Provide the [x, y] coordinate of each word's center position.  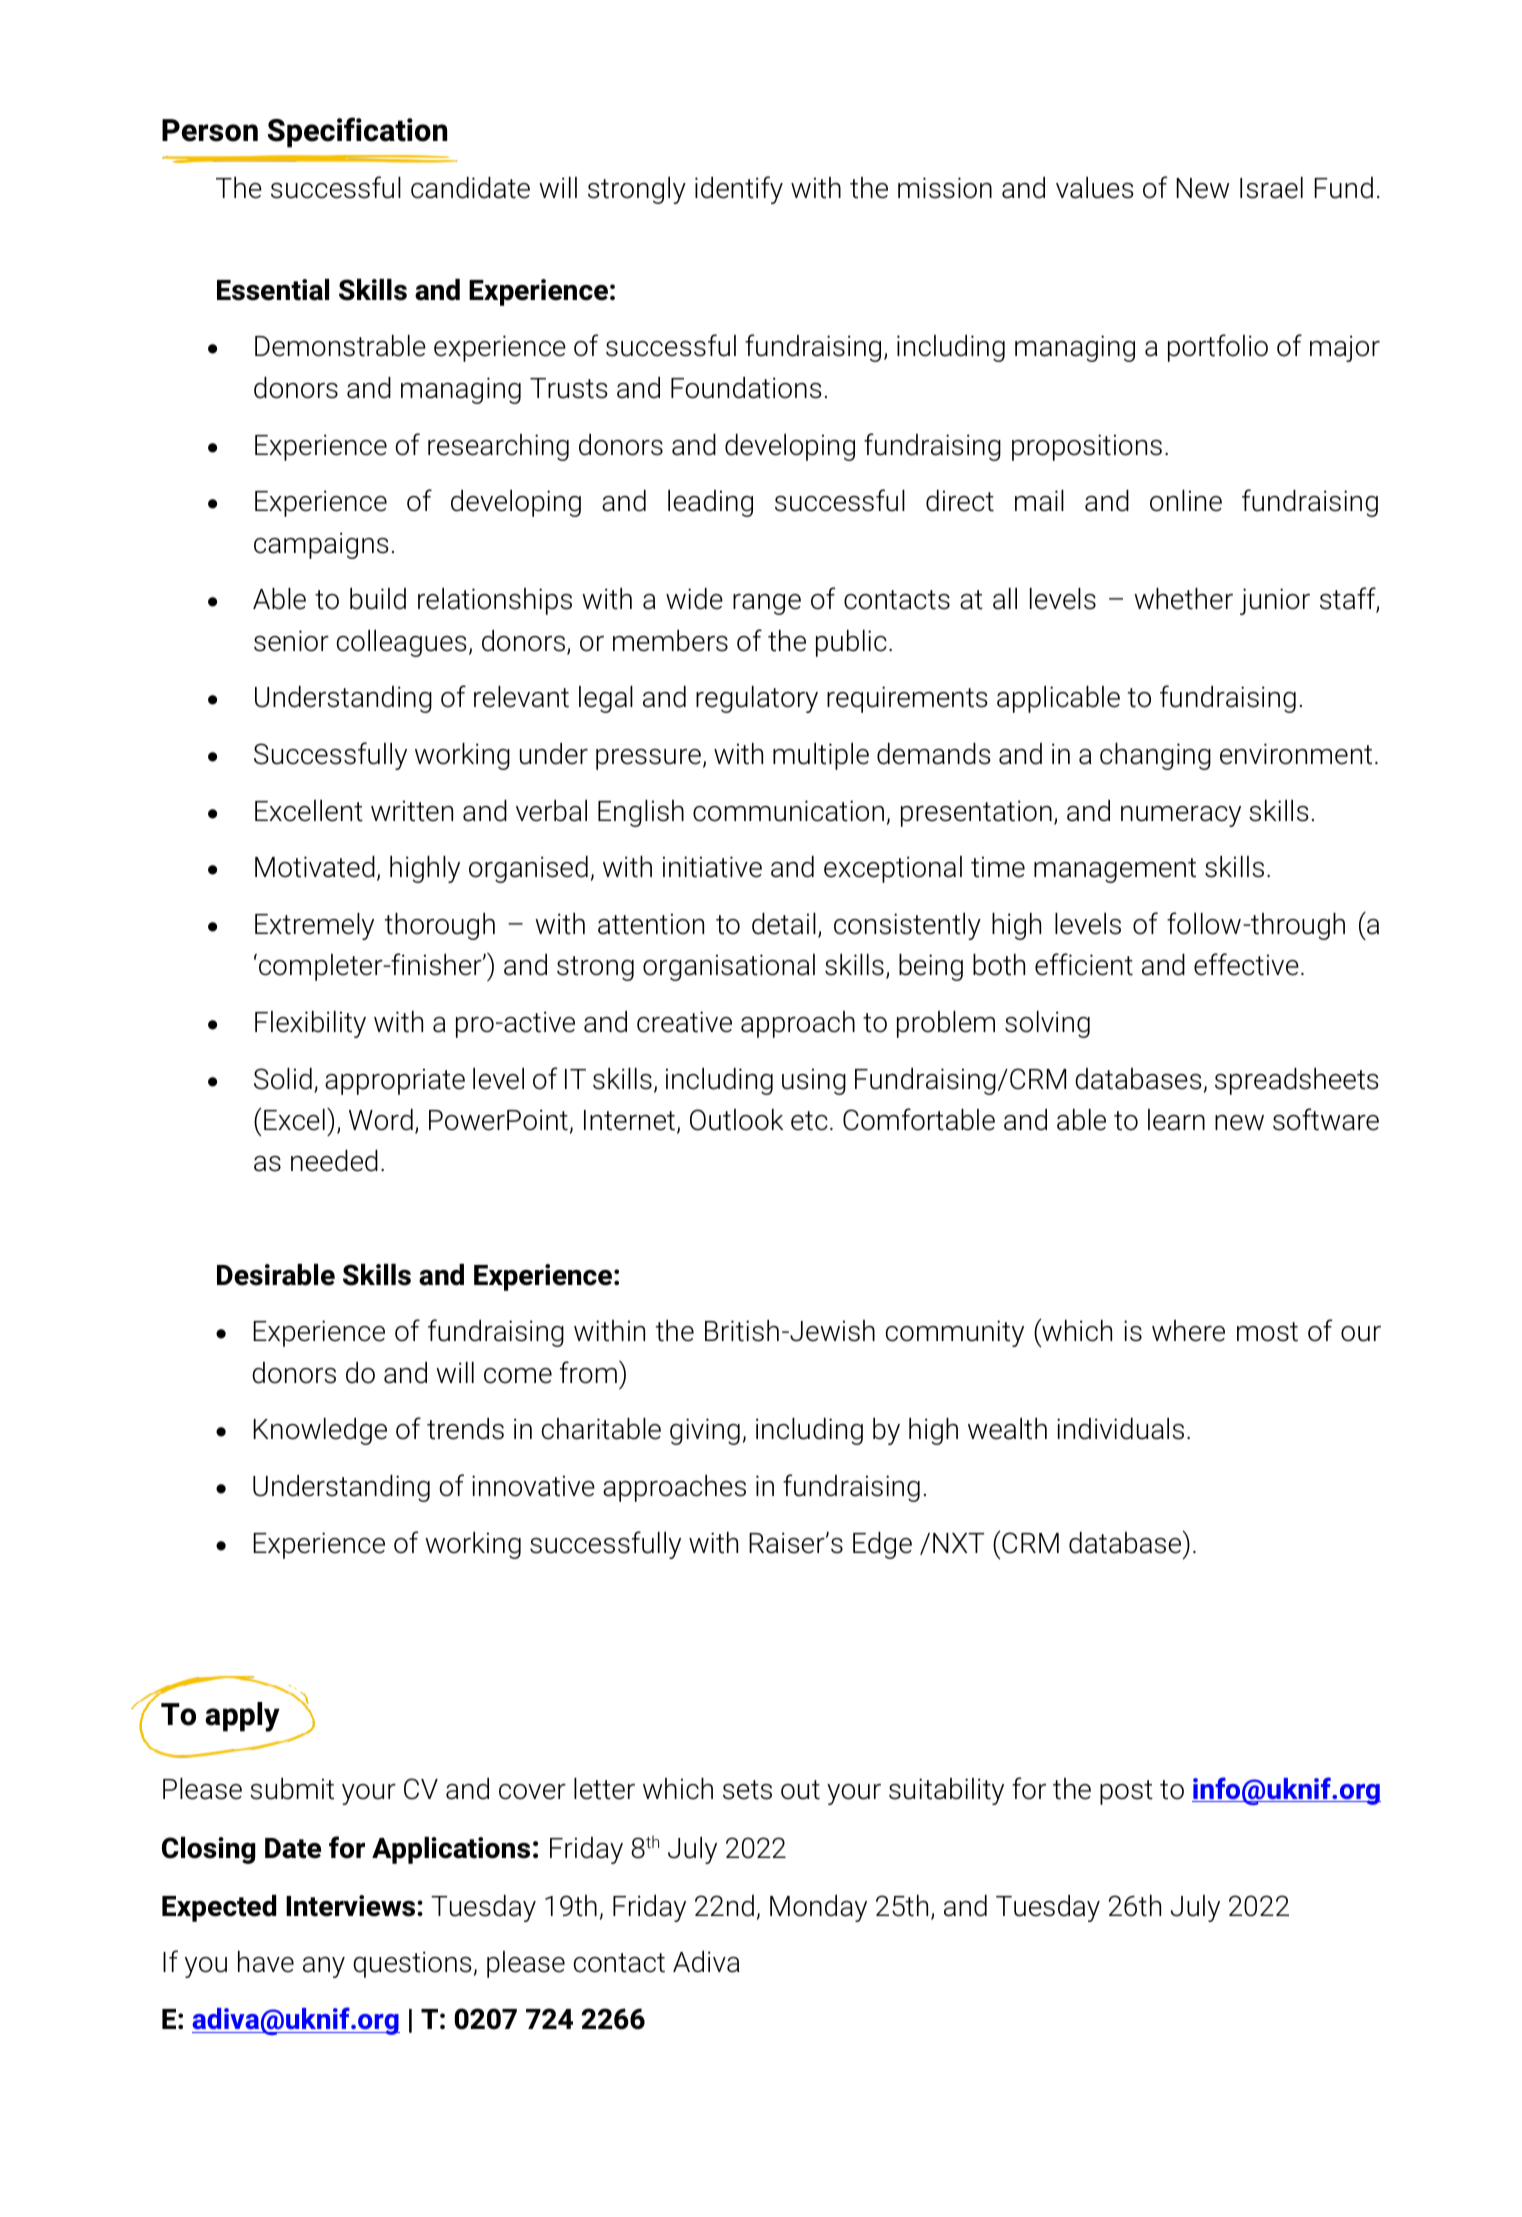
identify [739, 190]
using [814, 1081]
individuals [1120, 1429]
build [378, 599]
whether [1183, 599]
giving [705, 1431]
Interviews [352, 1906]
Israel [1271, 188]
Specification [357, 132]
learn [1176, 1120]
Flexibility [310, 1024]
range [767, 604]
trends [465, 1429]
